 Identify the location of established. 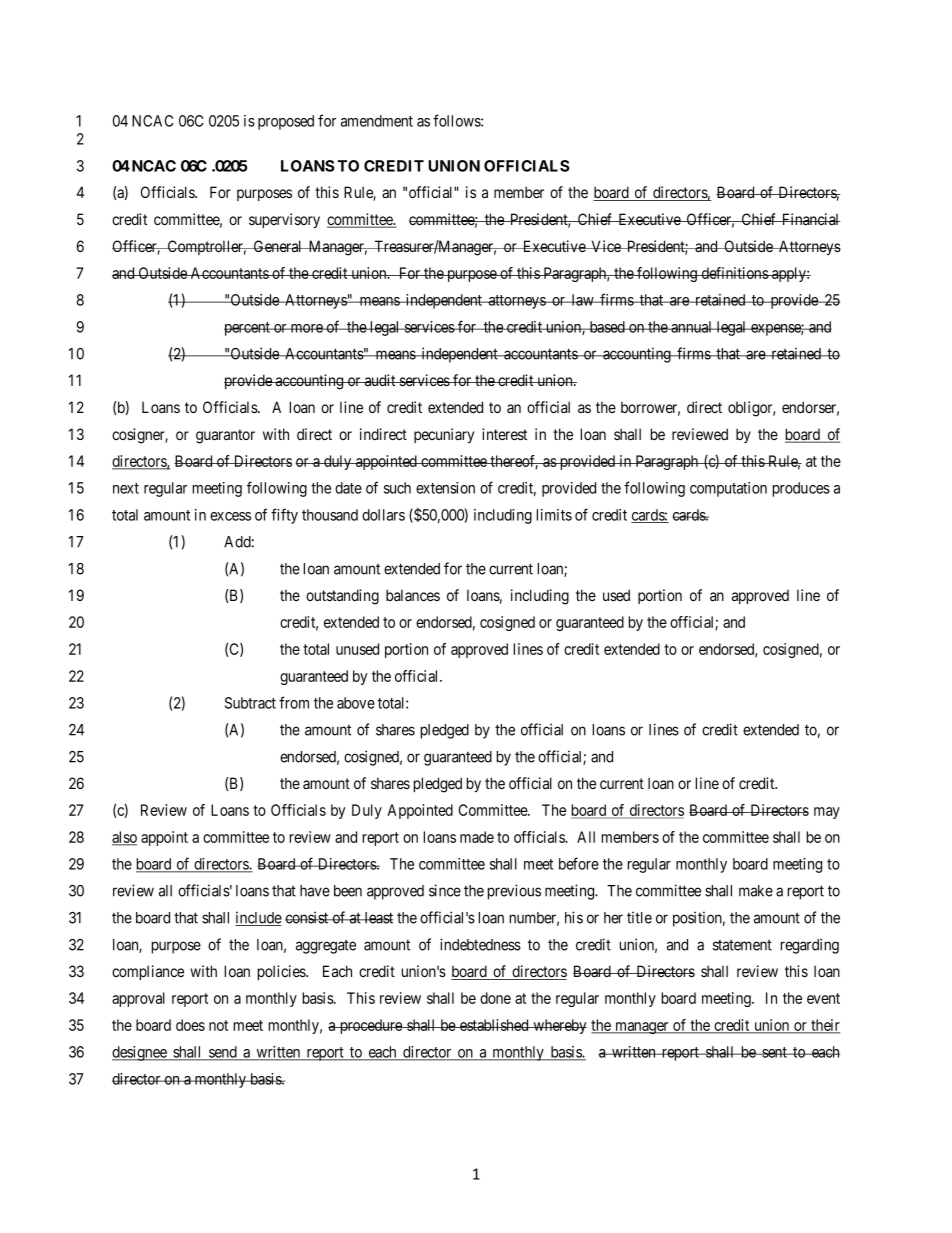
(494, 1025).
